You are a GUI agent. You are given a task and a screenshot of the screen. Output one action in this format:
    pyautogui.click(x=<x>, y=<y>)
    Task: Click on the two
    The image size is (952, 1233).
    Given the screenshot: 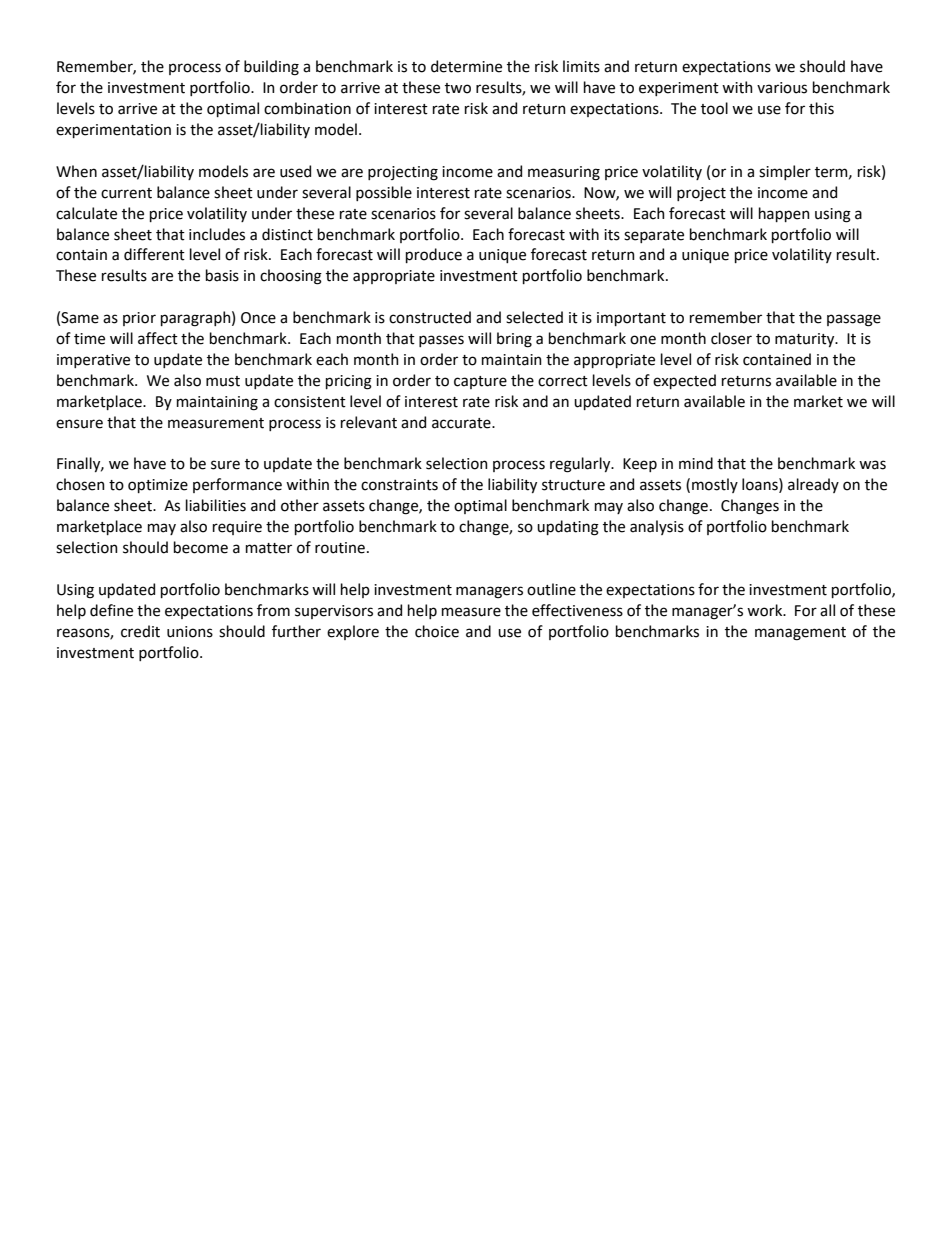 What is the action you would take?
    pyautogui.click(x=458, y=88)
